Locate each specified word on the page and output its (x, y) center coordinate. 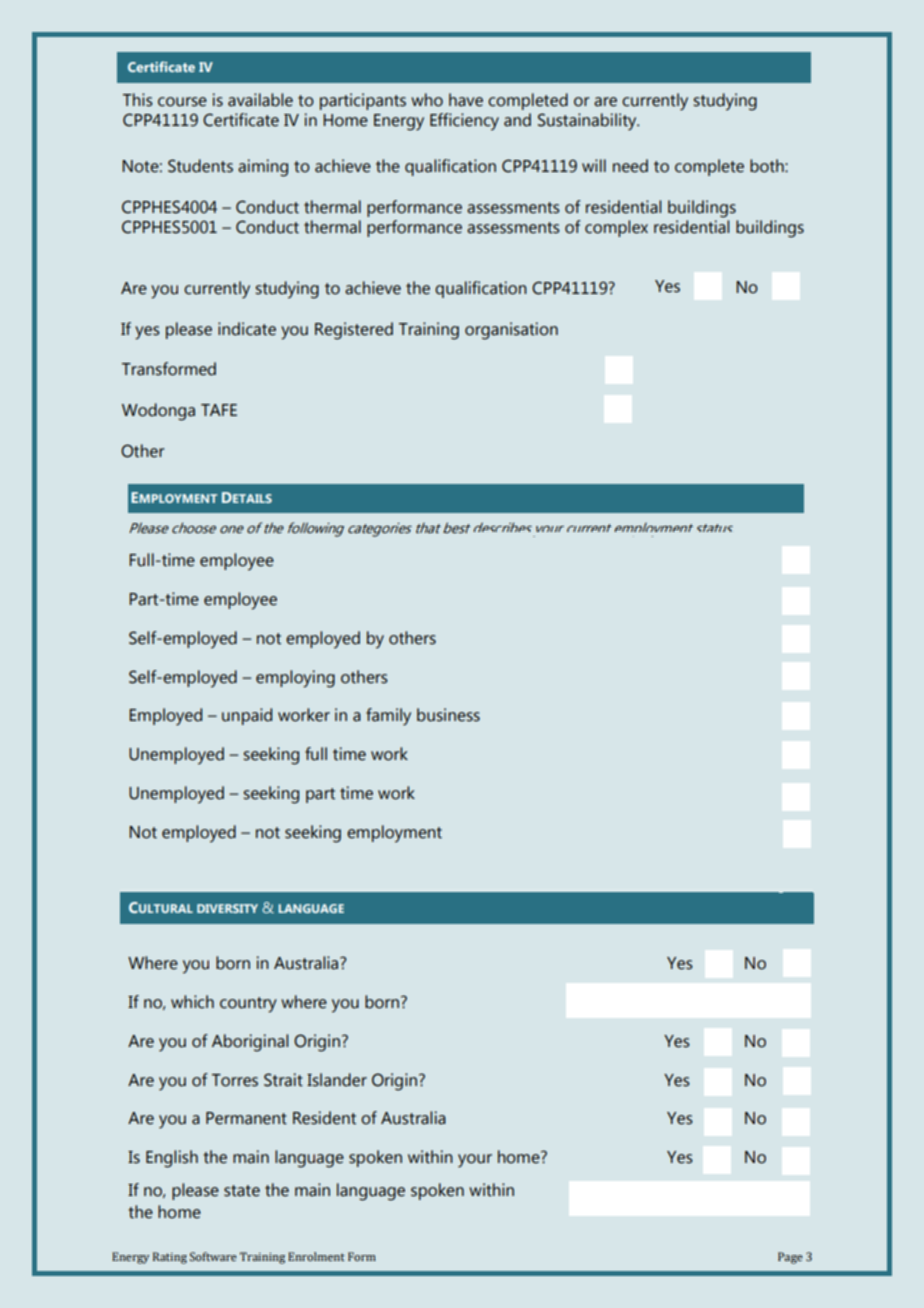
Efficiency (464, 122)
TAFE (219, 410)
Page (790, 1258)
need (630, 166)
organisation (511, 331)
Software (213, 1256)
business (448, 715)
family (388, 717)
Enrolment (316, 1256)
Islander (337, 1080)
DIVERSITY (227, 908)
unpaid (247, 716)
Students (200, 166)
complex (616, 228)
